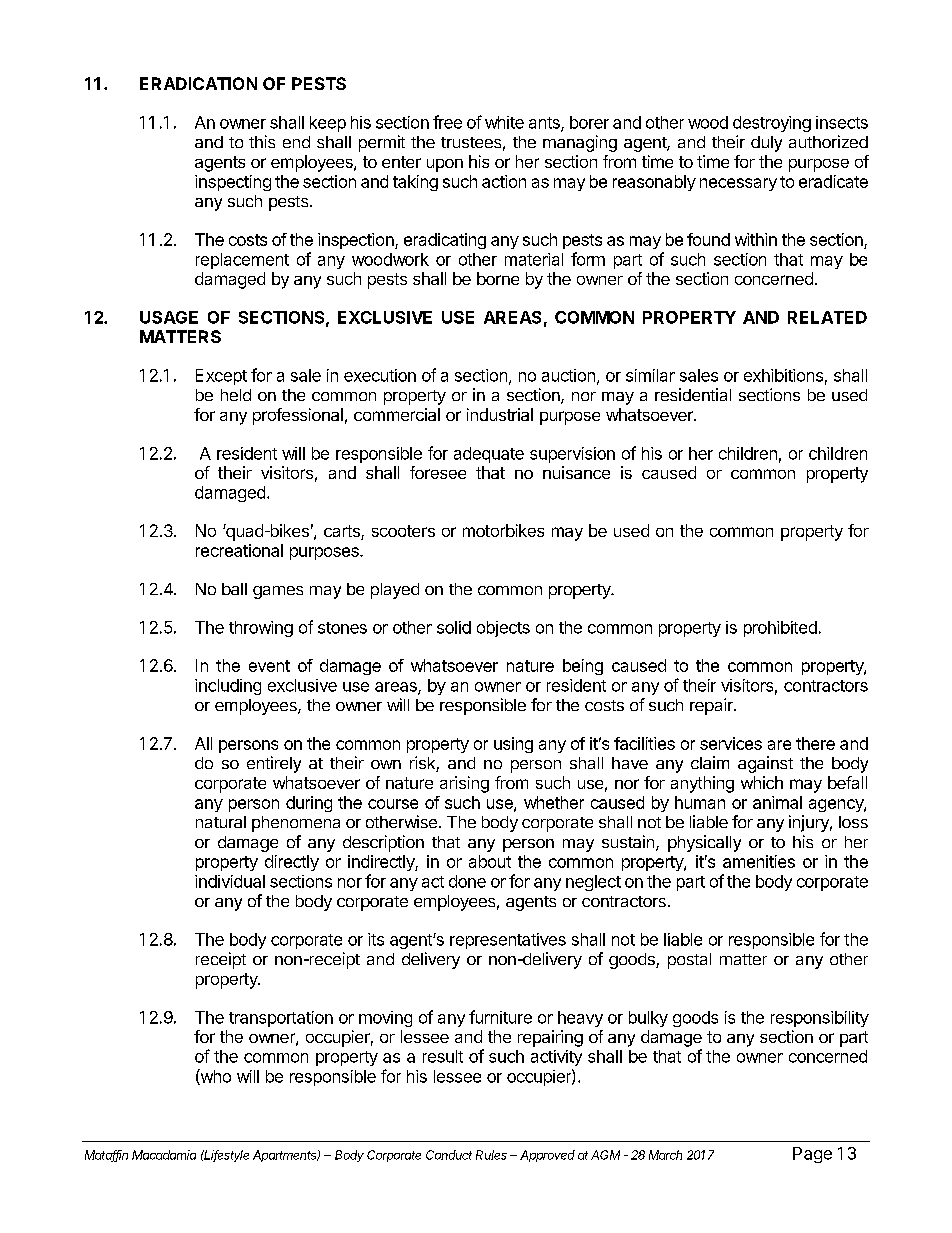 Image resolution: width=952 pixels, height=1233 pixels. I want to click on throwing, so click(261, 629).
